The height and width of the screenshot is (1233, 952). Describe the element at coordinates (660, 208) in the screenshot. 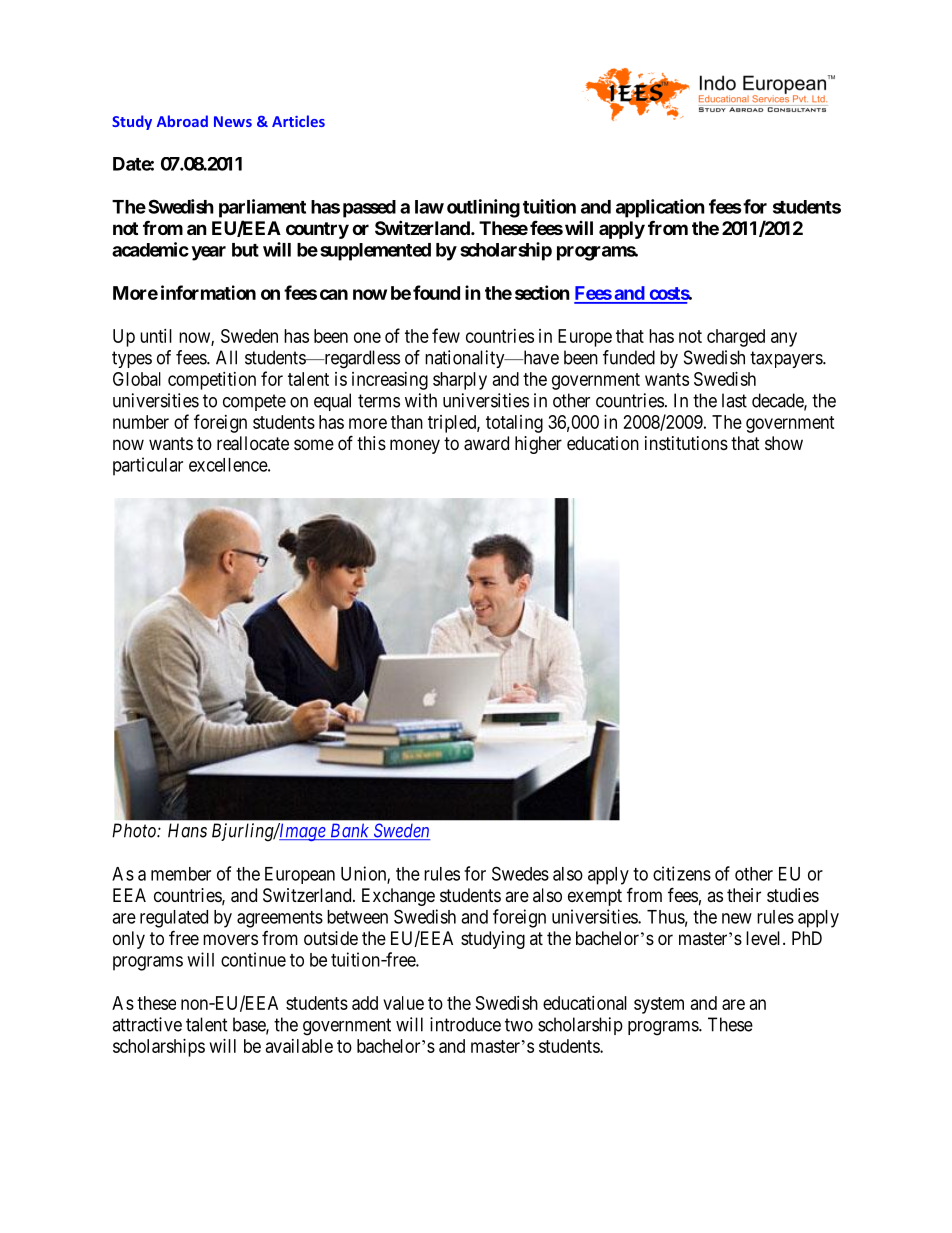

I see `application` at that location.
